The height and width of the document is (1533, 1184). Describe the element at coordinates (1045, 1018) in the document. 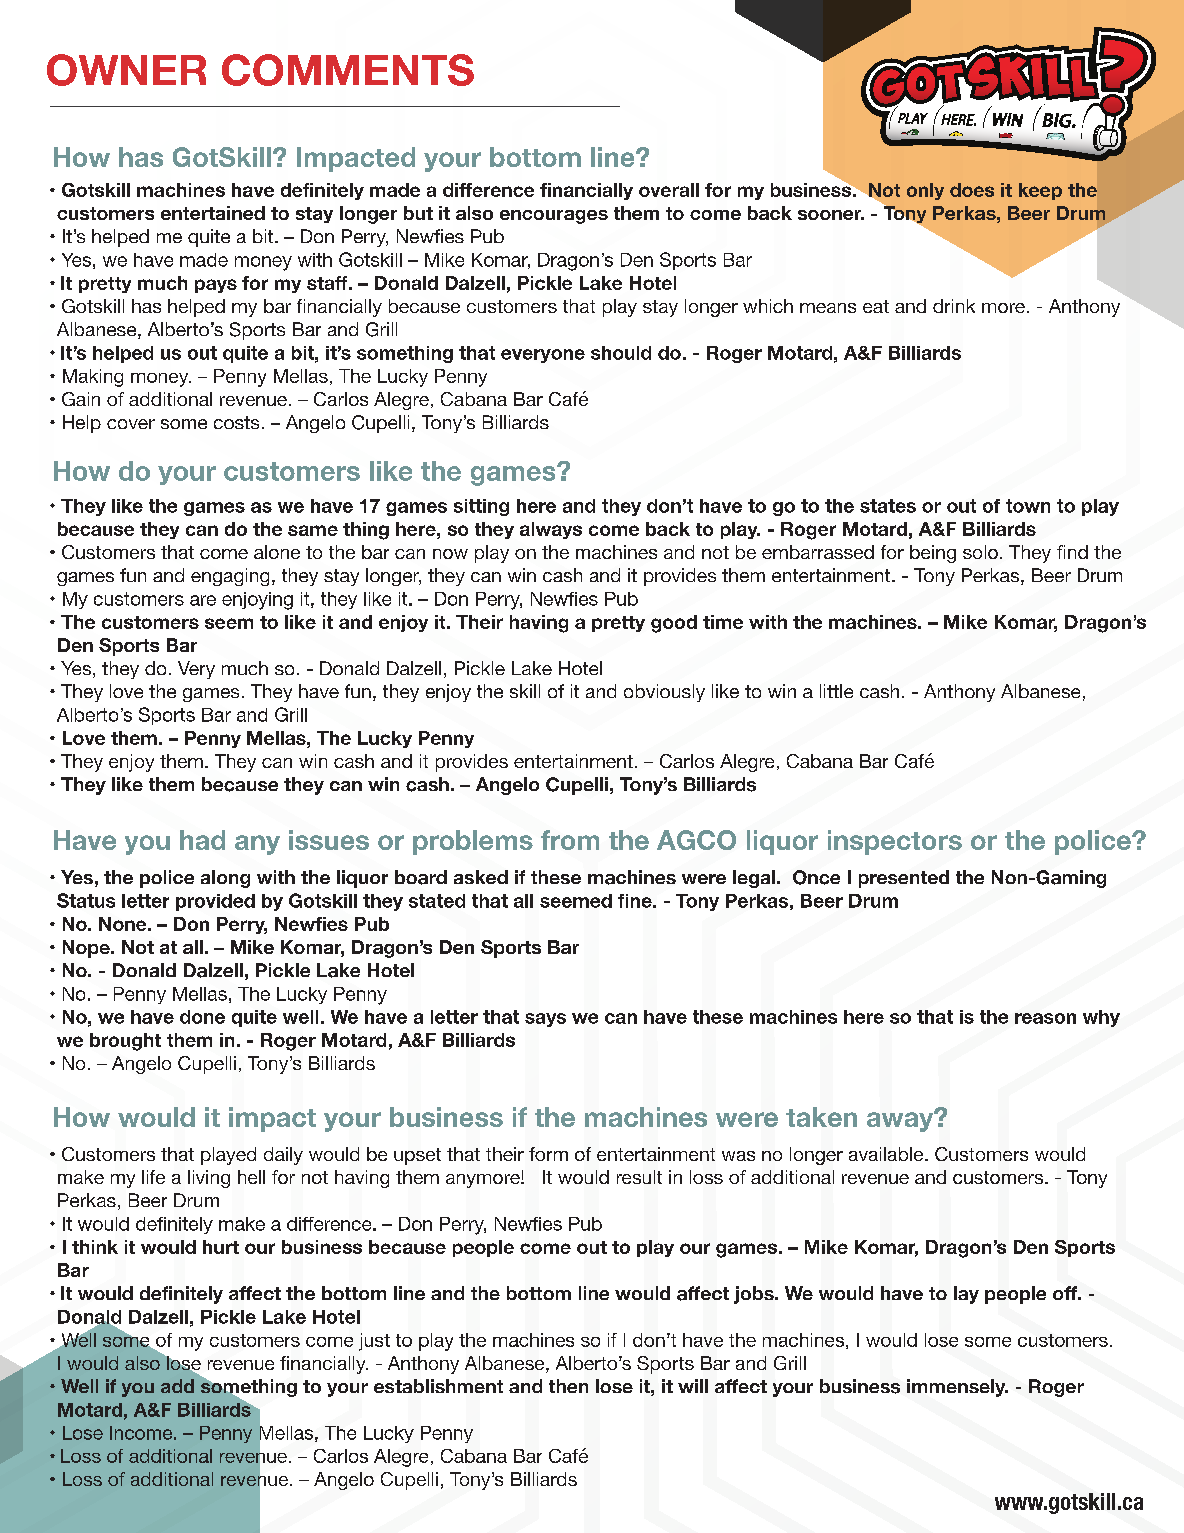

I see `reason` at that location.
